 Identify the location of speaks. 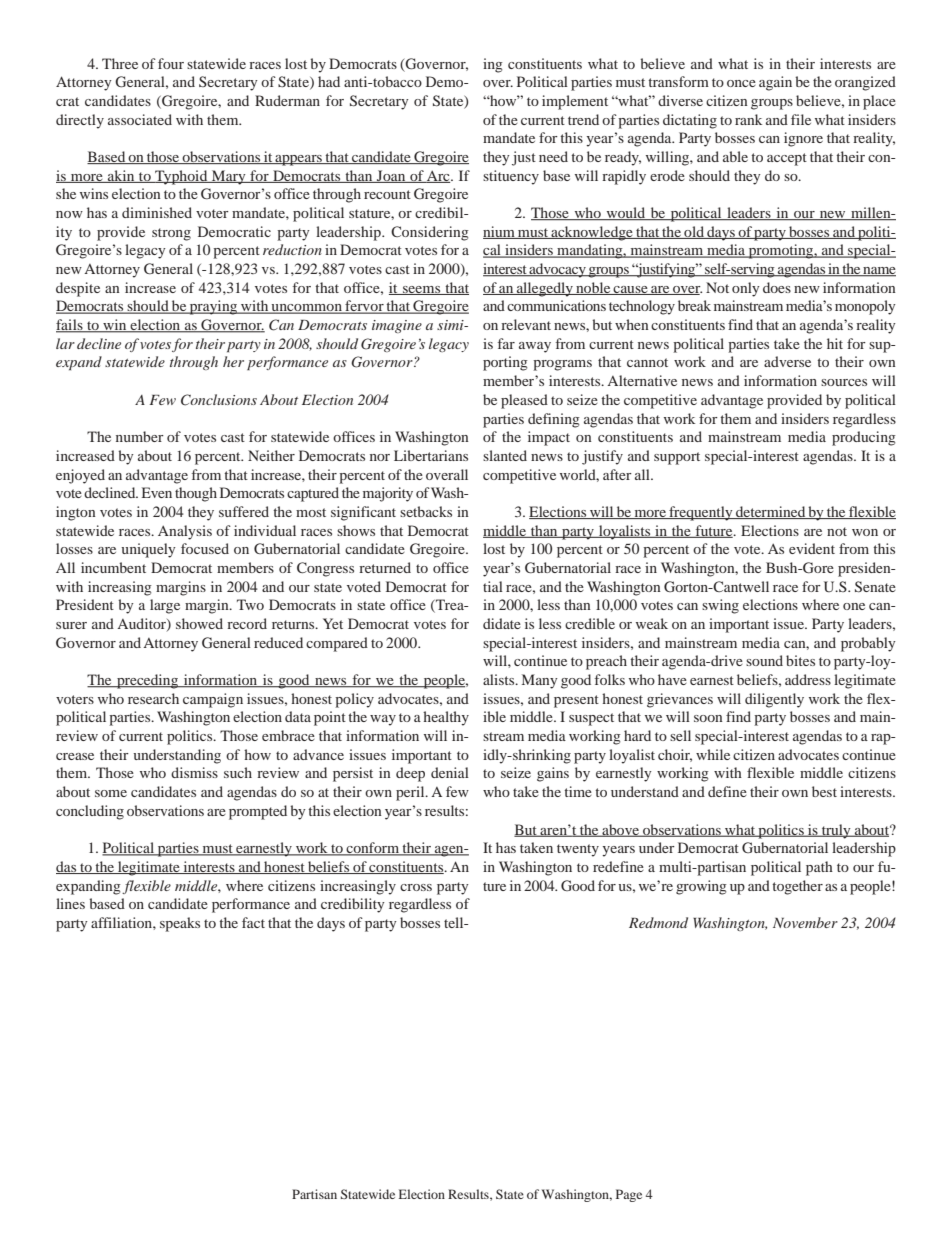
(180, 924).
